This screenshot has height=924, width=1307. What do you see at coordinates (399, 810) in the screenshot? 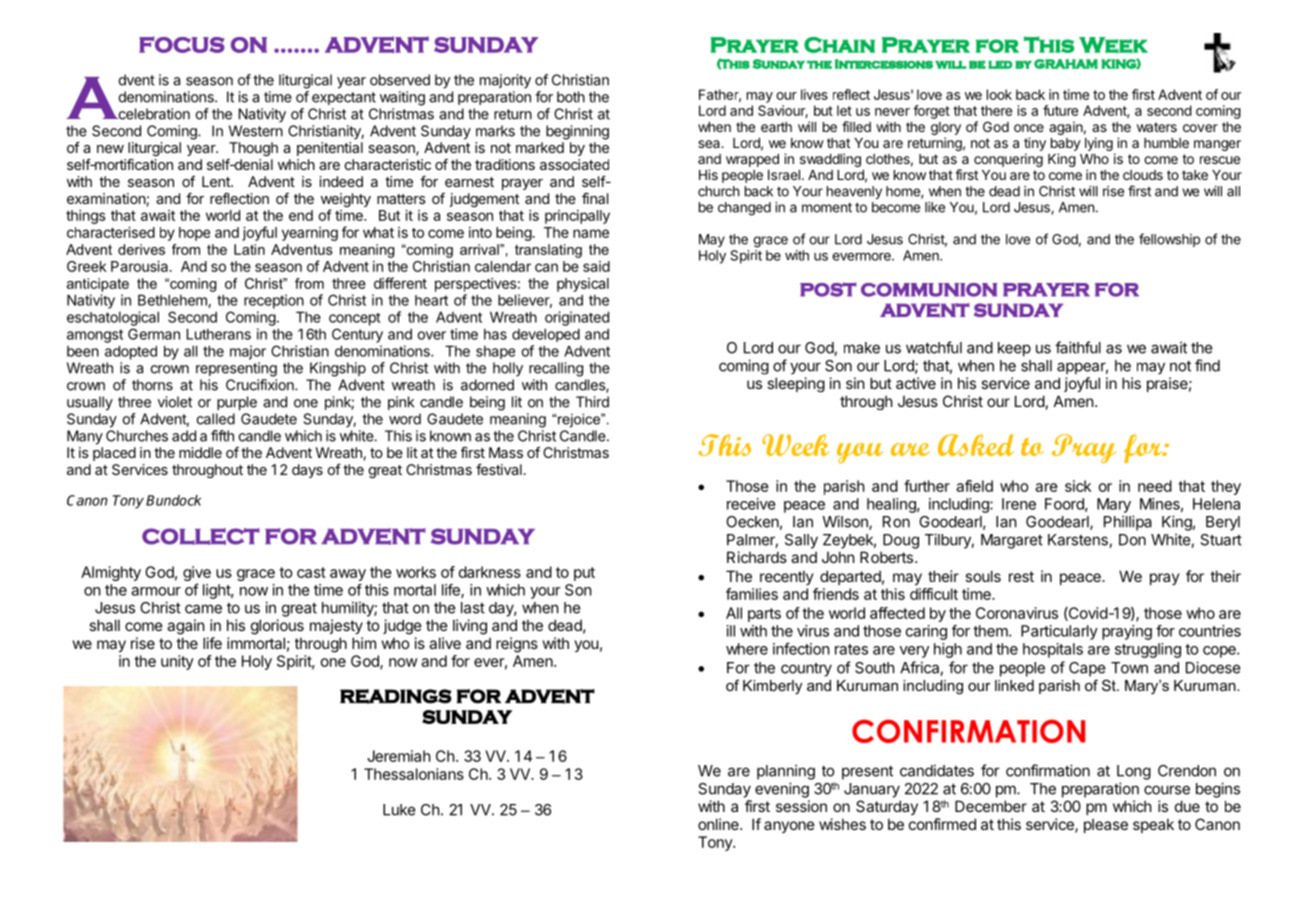
I see `Luke` at bounding box center [399, 810].
